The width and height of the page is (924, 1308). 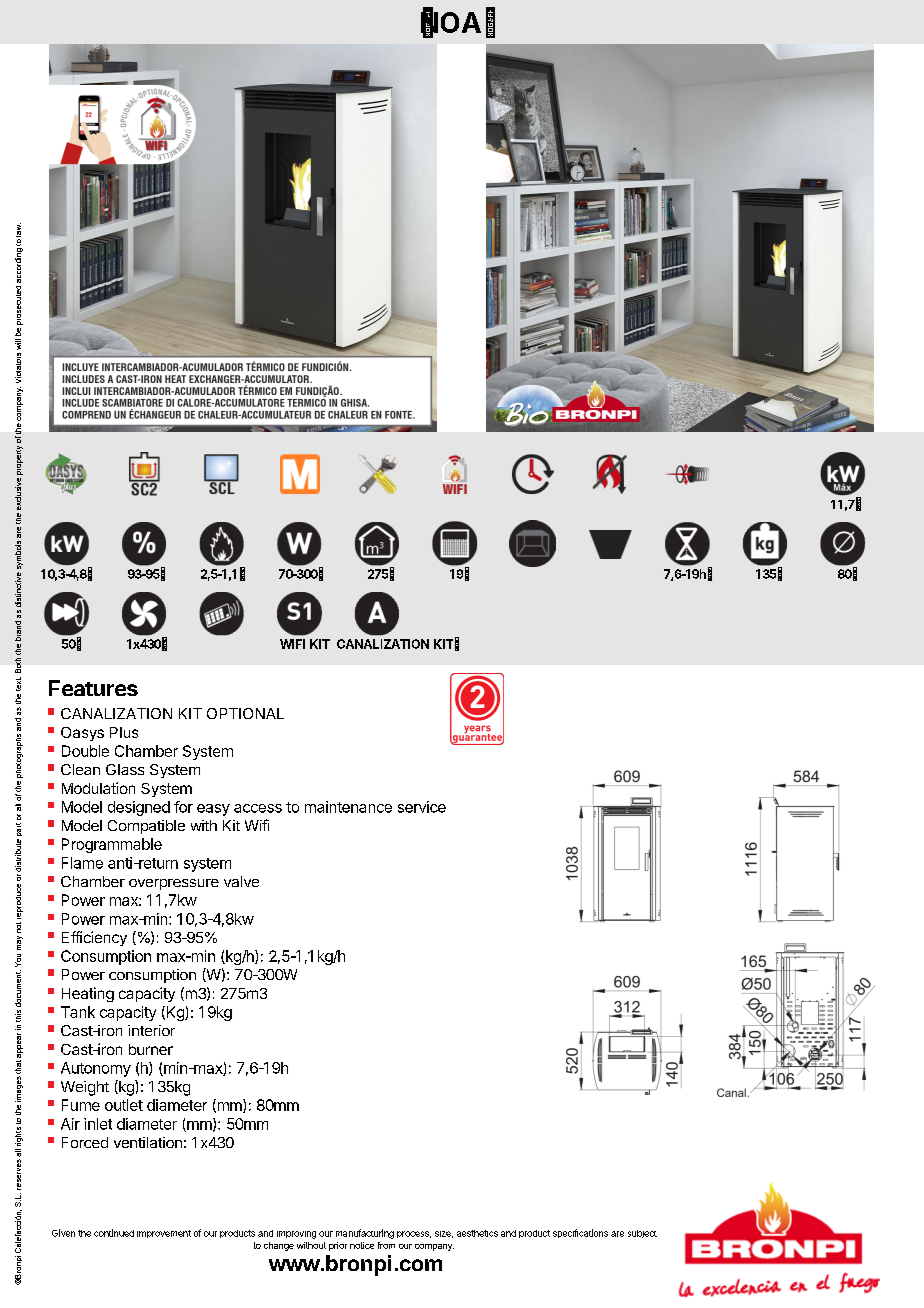 What do you see at coordinates (151, 1030) in the page?
I see `interior` at bounding box center [151, 1030].
